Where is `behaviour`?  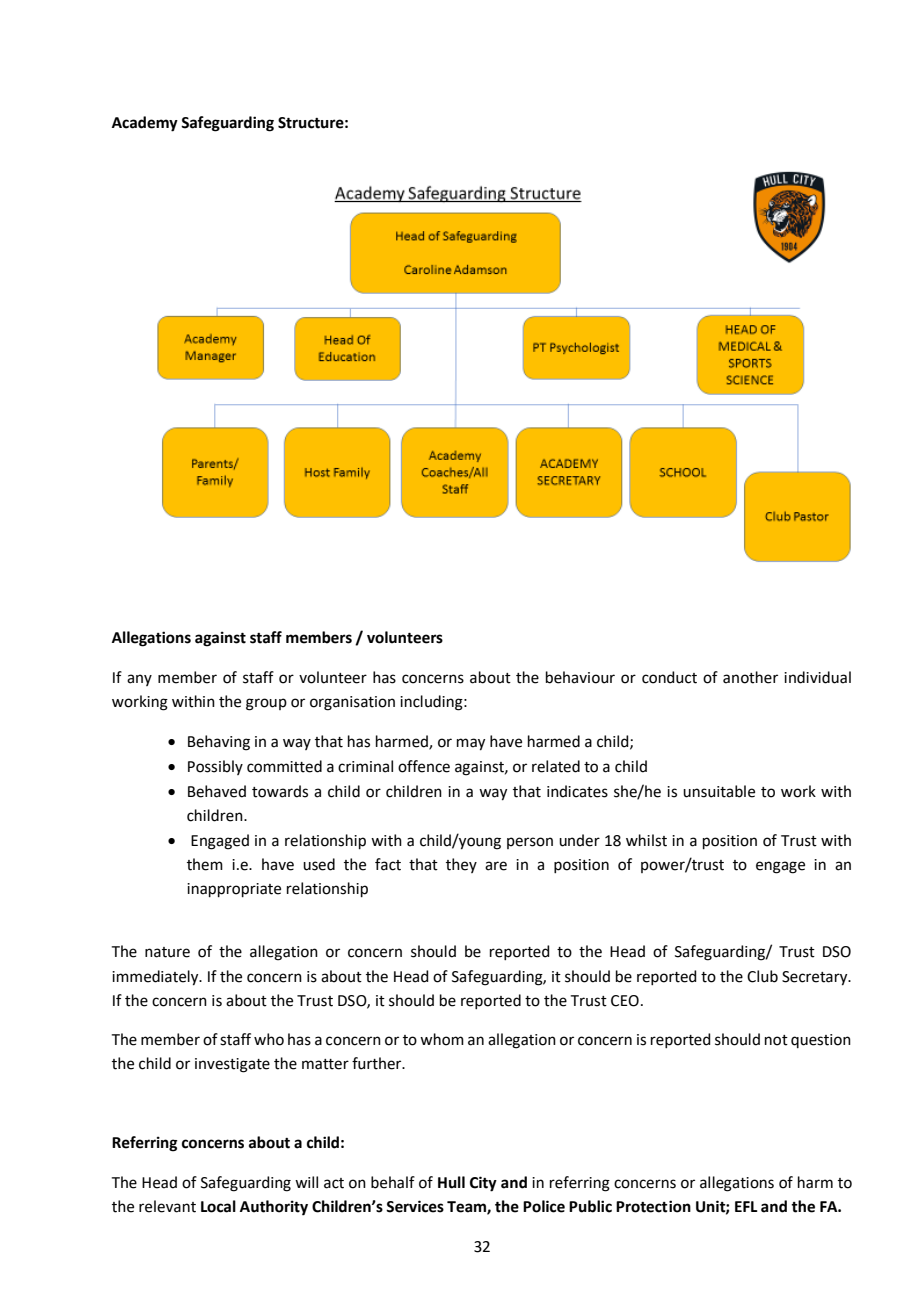
behaviour is located at coordinates (580, 677).
